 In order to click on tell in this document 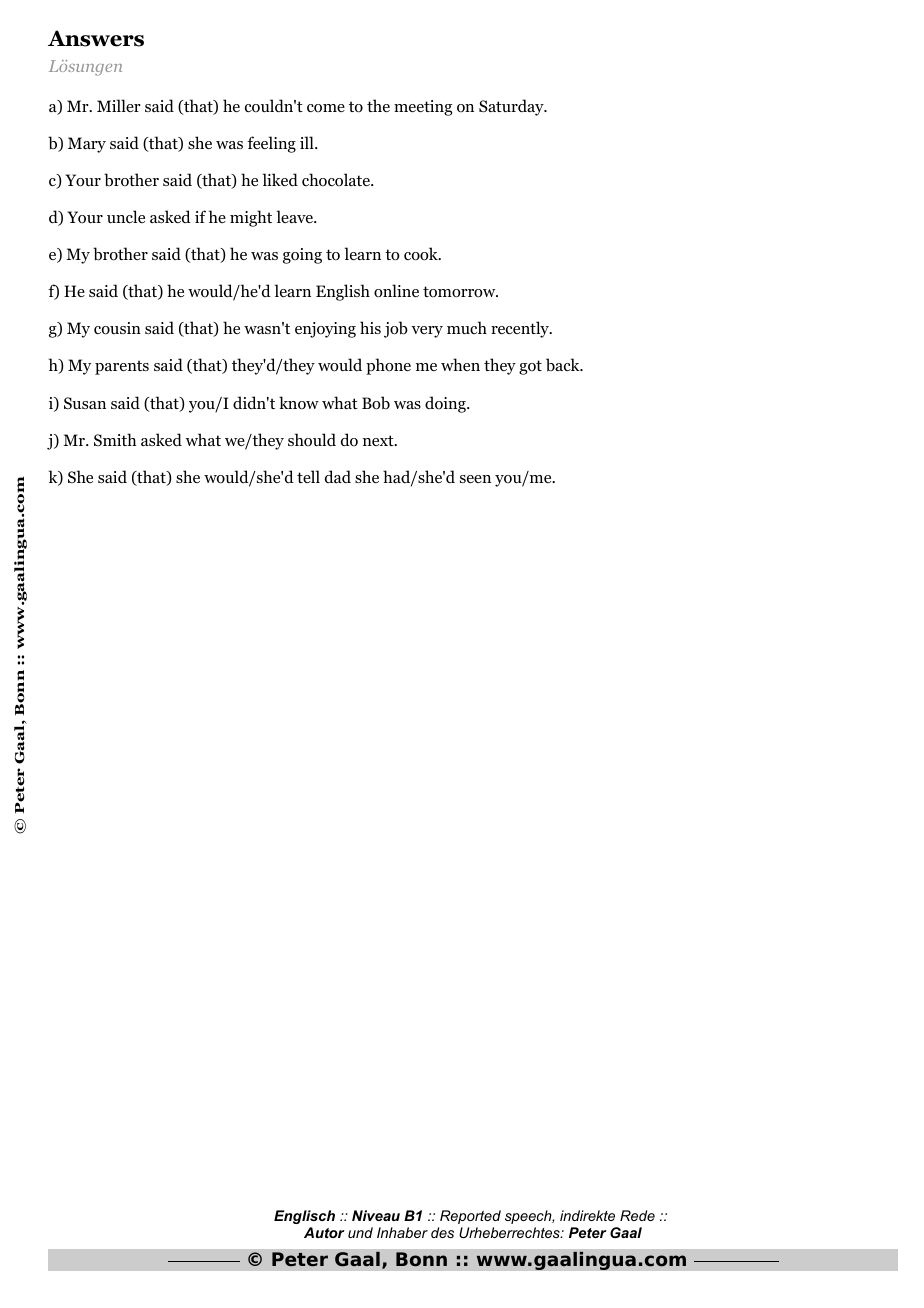, I will do `click(308, 476)`.
